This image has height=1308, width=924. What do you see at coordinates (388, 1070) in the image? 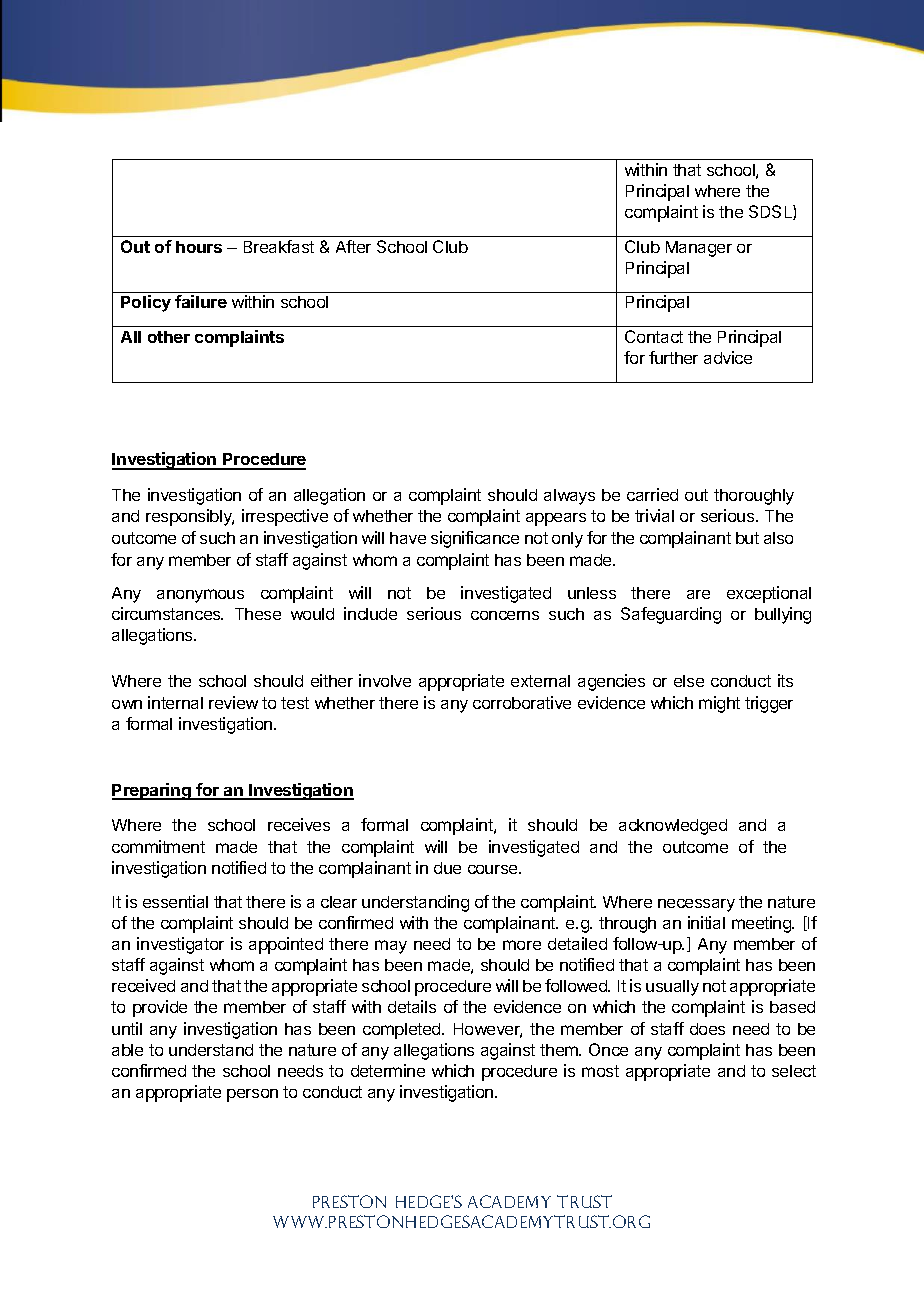
I see `determine` at bounding box center [388, 1070].
